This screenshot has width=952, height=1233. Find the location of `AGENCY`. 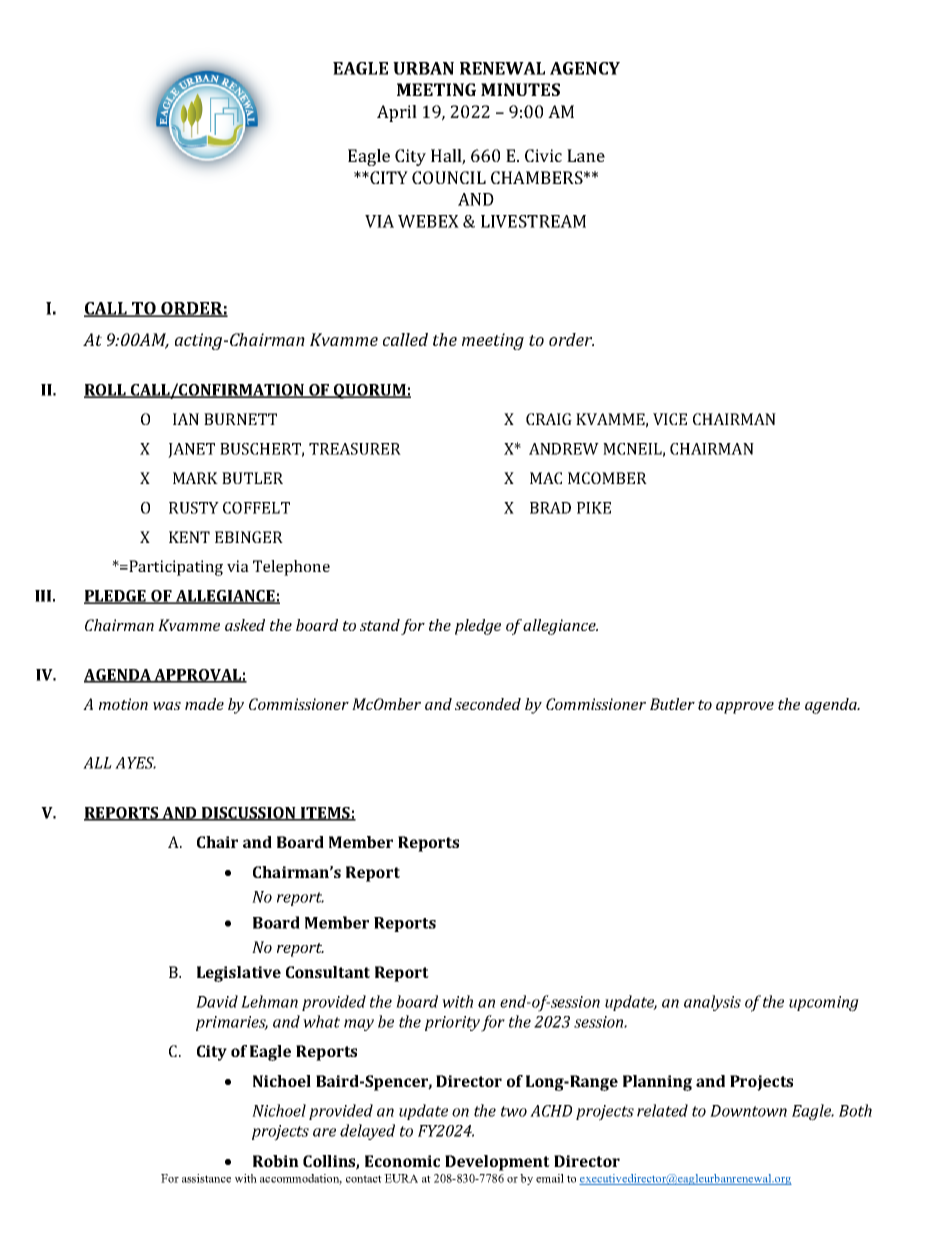

AGENCY is located at coordinates (585, 68).
